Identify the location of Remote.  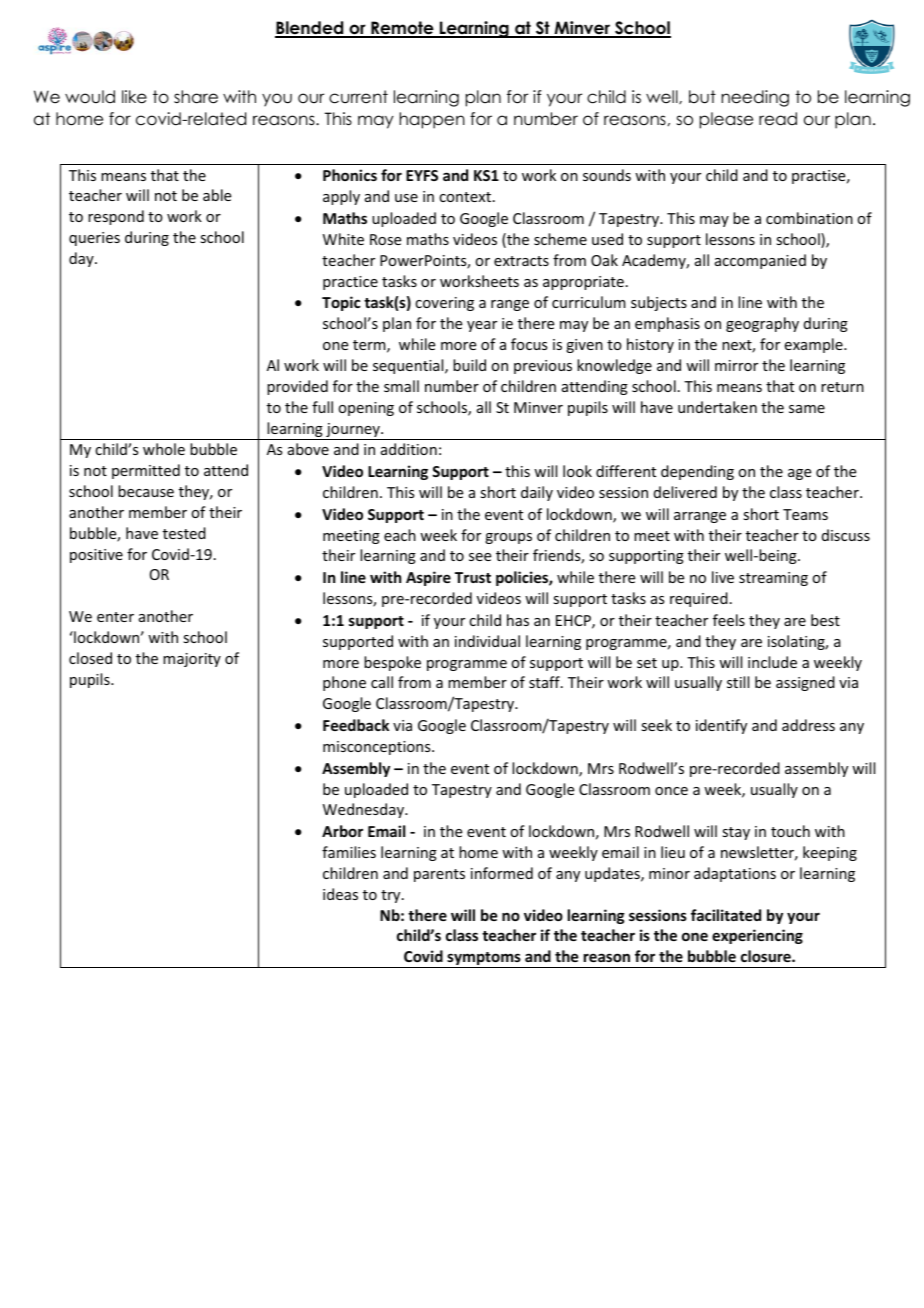
(402, 29).
